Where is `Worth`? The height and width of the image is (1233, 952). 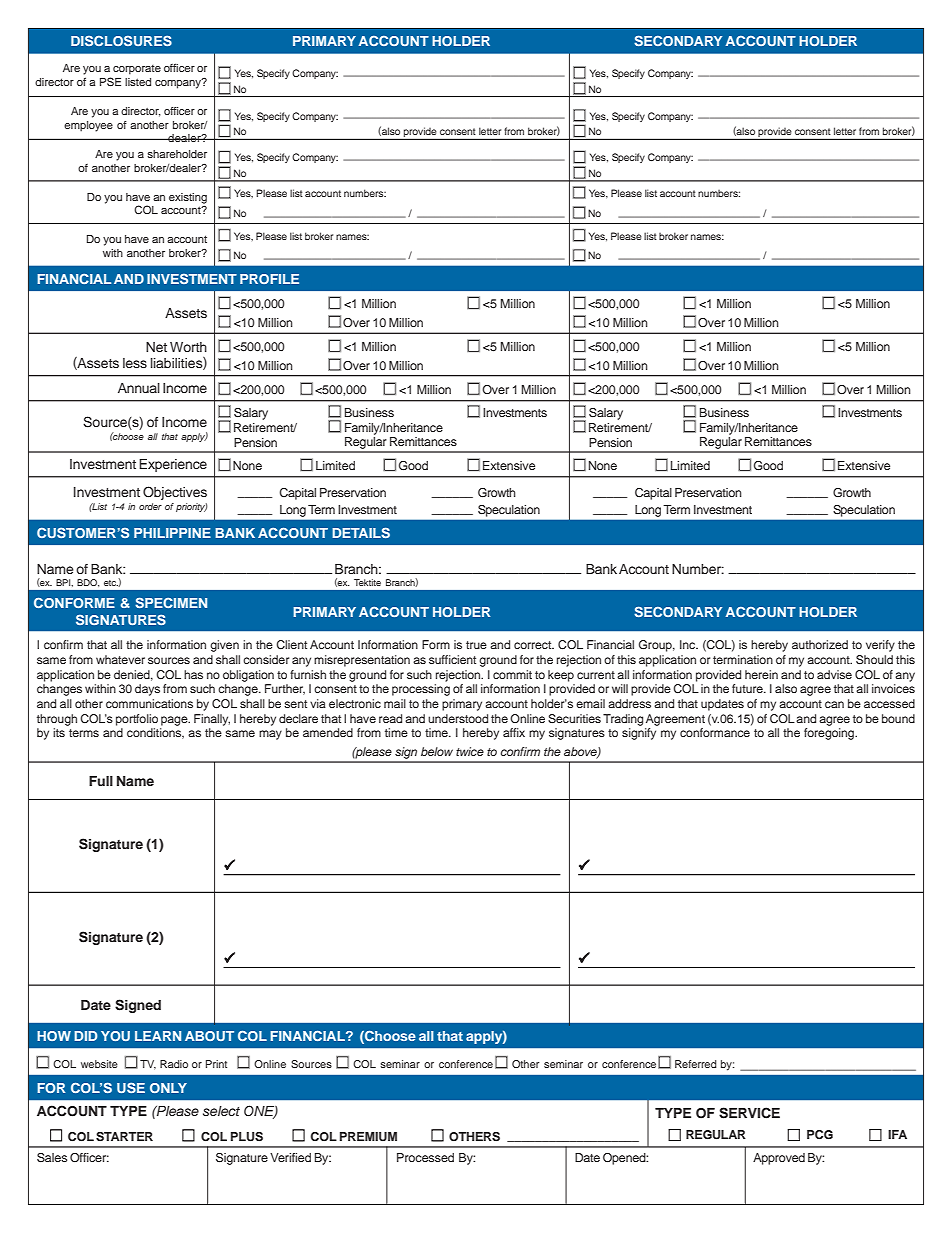
Worth is located at coordinates (188, 347).
